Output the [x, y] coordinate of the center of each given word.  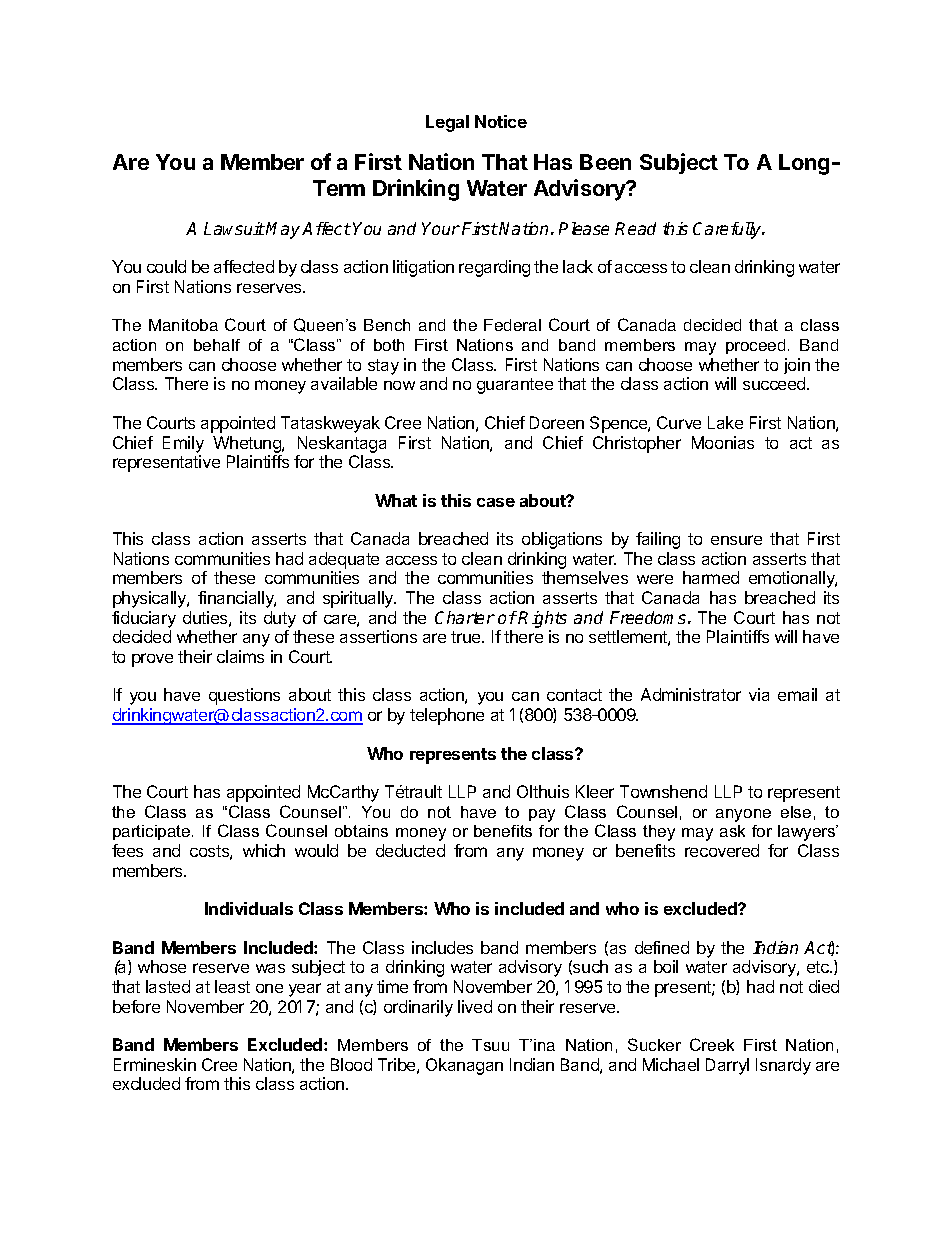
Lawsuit [234, 228]
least [232, 986]
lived [475, 1006]
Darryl [727, 1066]
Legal [447, 123]
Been [605, 162]
